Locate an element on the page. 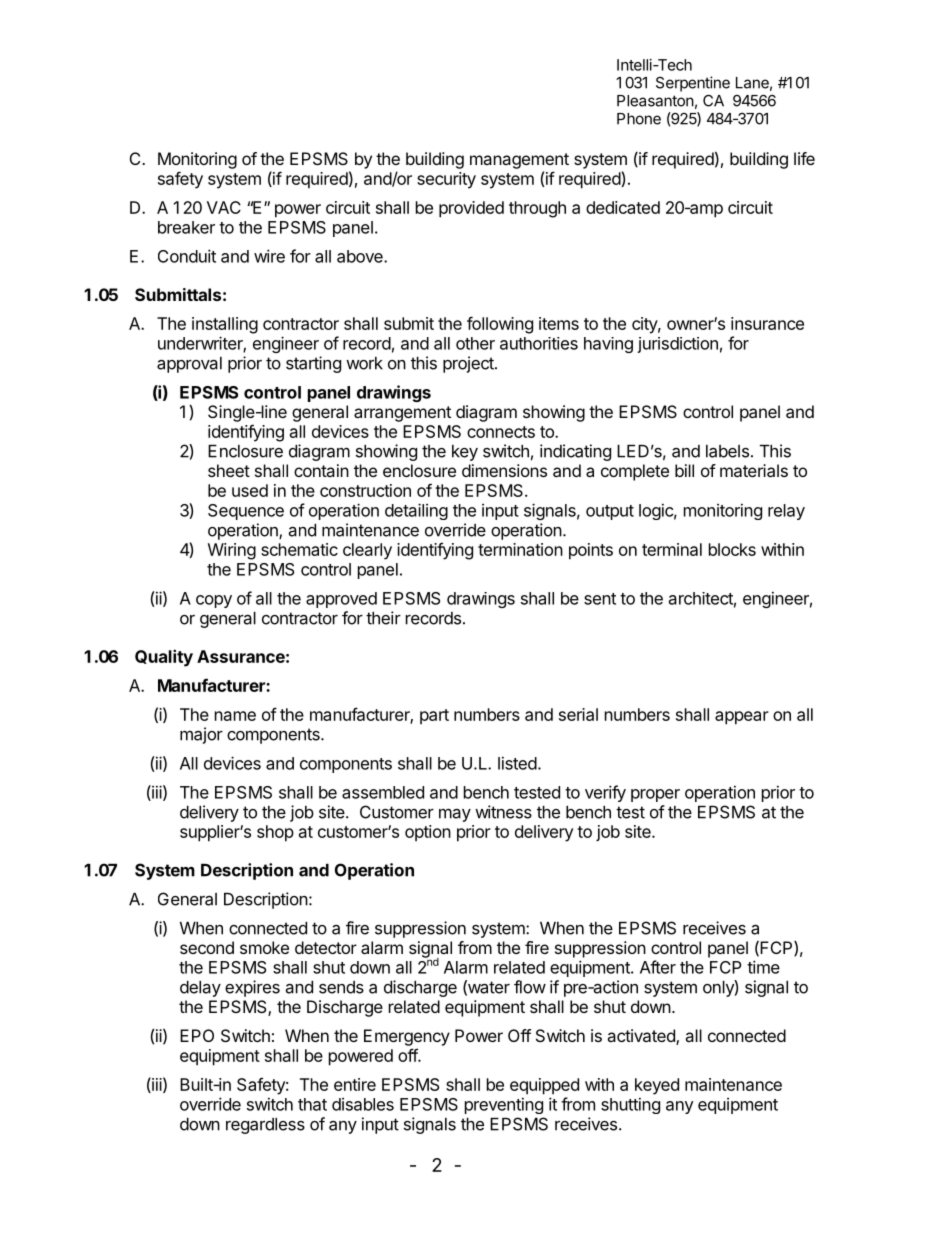 This document has height=1233, width=952. VAC is located at coordinates (224, 207).
